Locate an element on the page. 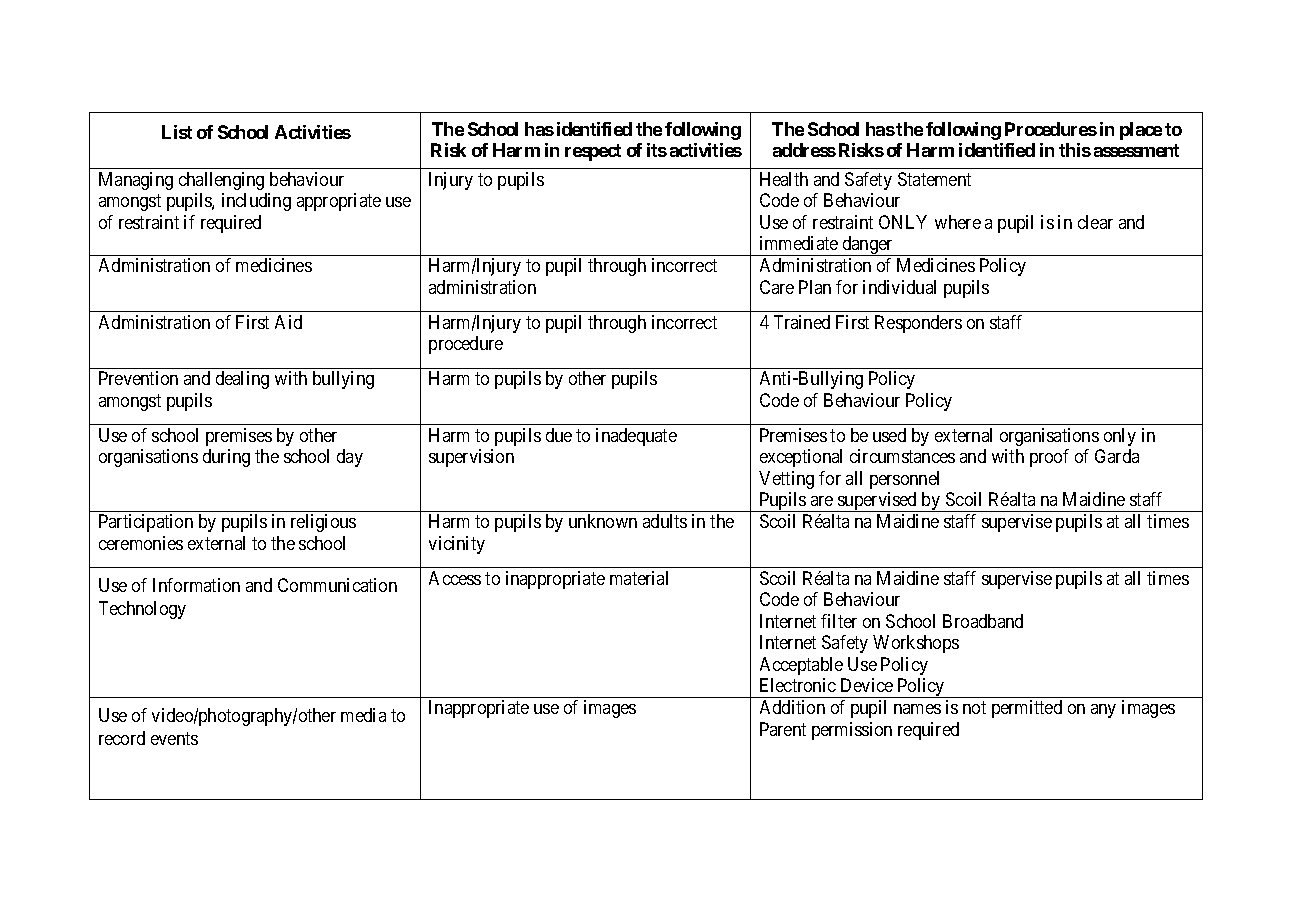  during is located at coordinates (226, 458).
